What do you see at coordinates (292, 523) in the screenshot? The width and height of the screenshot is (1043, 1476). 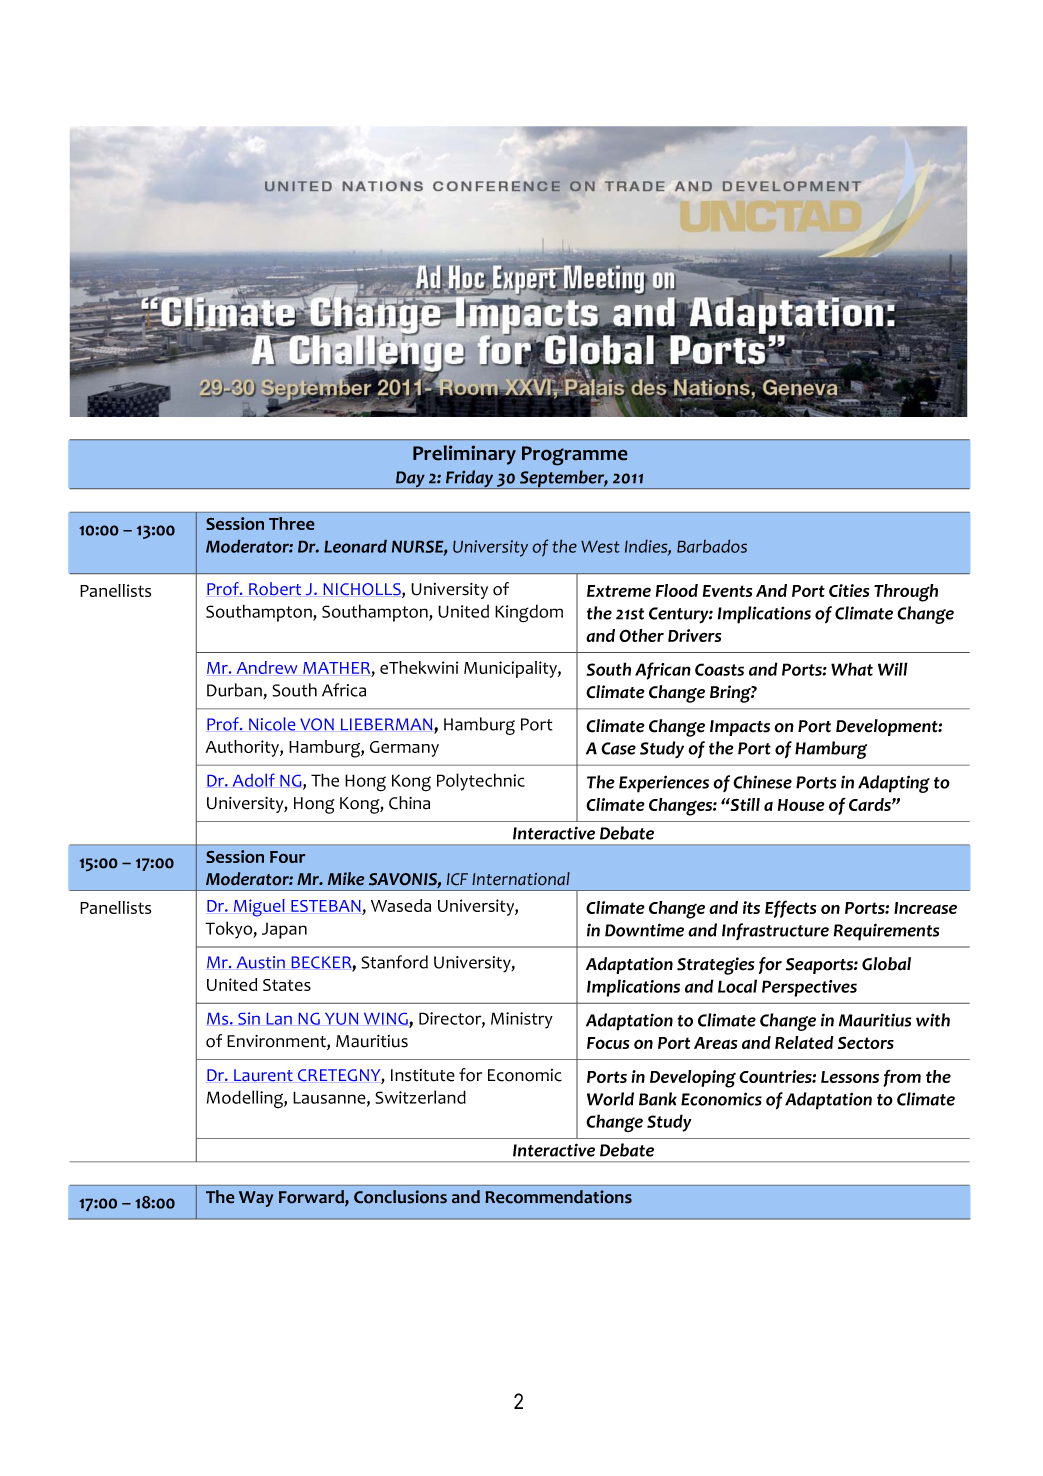 I see `Three` at bounding box center [292, 523].
